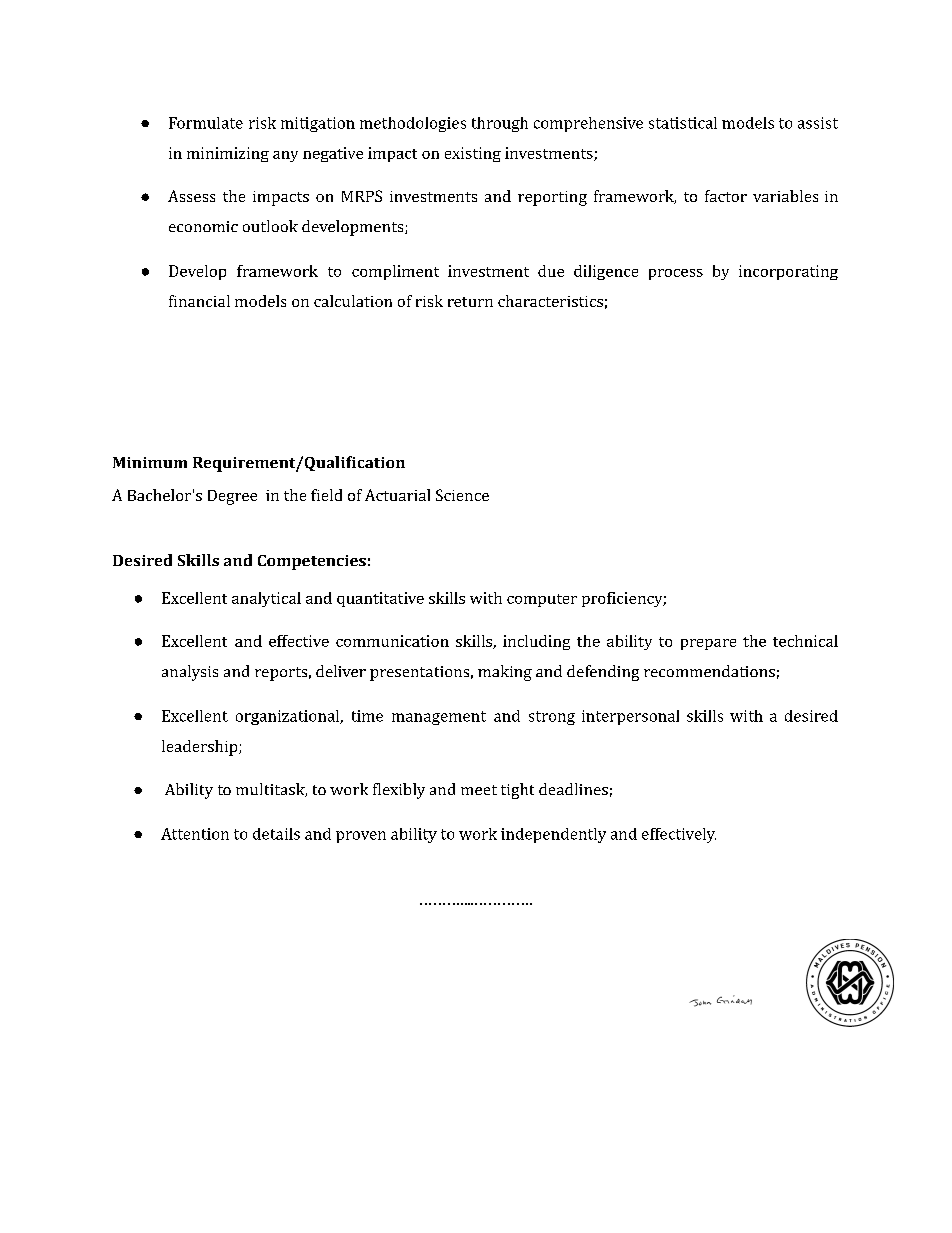  I want to click on prepare, so click(708, 644).
